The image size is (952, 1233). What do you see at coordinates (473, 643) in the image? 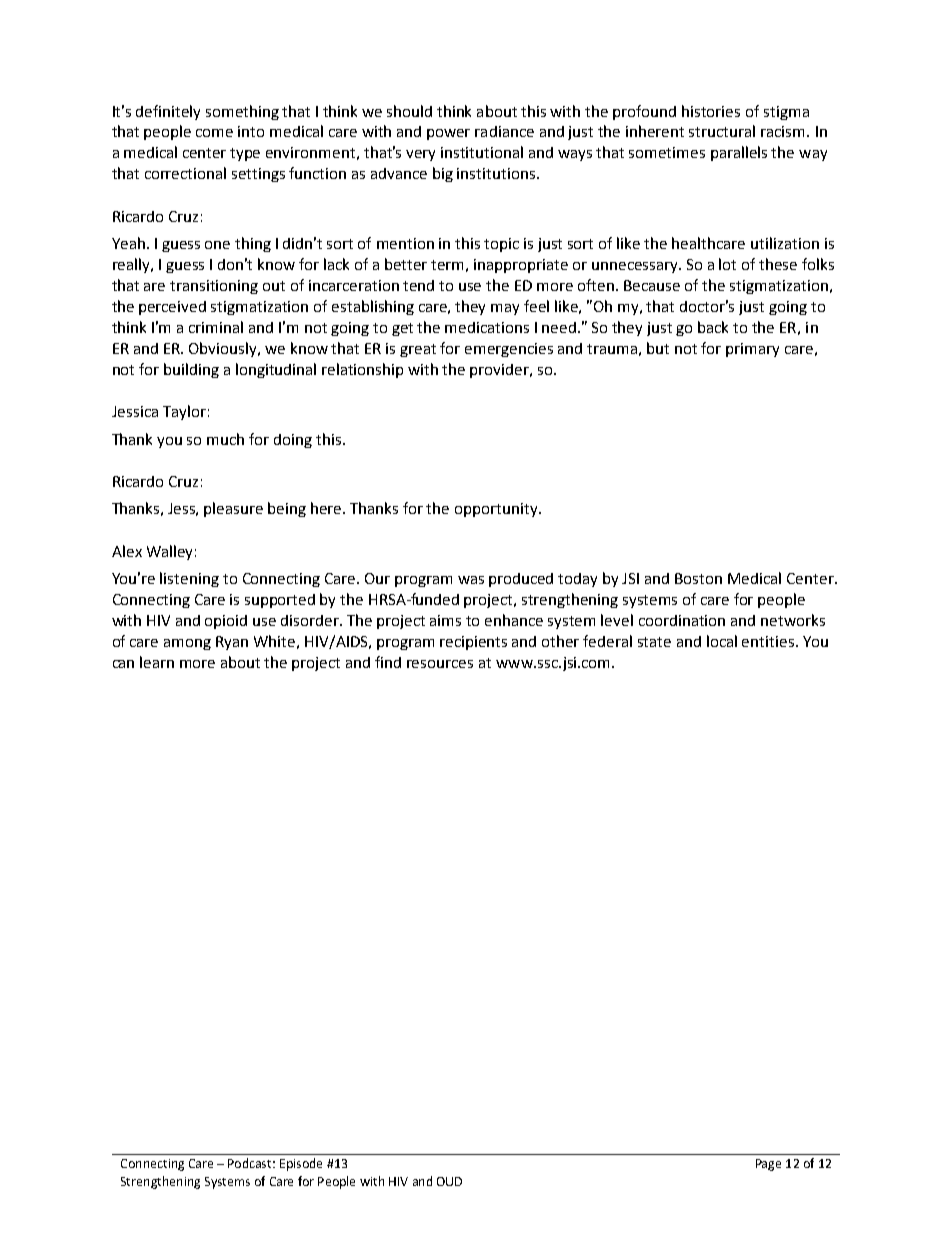
I see `recipients` at bounding box center [473, 643].
